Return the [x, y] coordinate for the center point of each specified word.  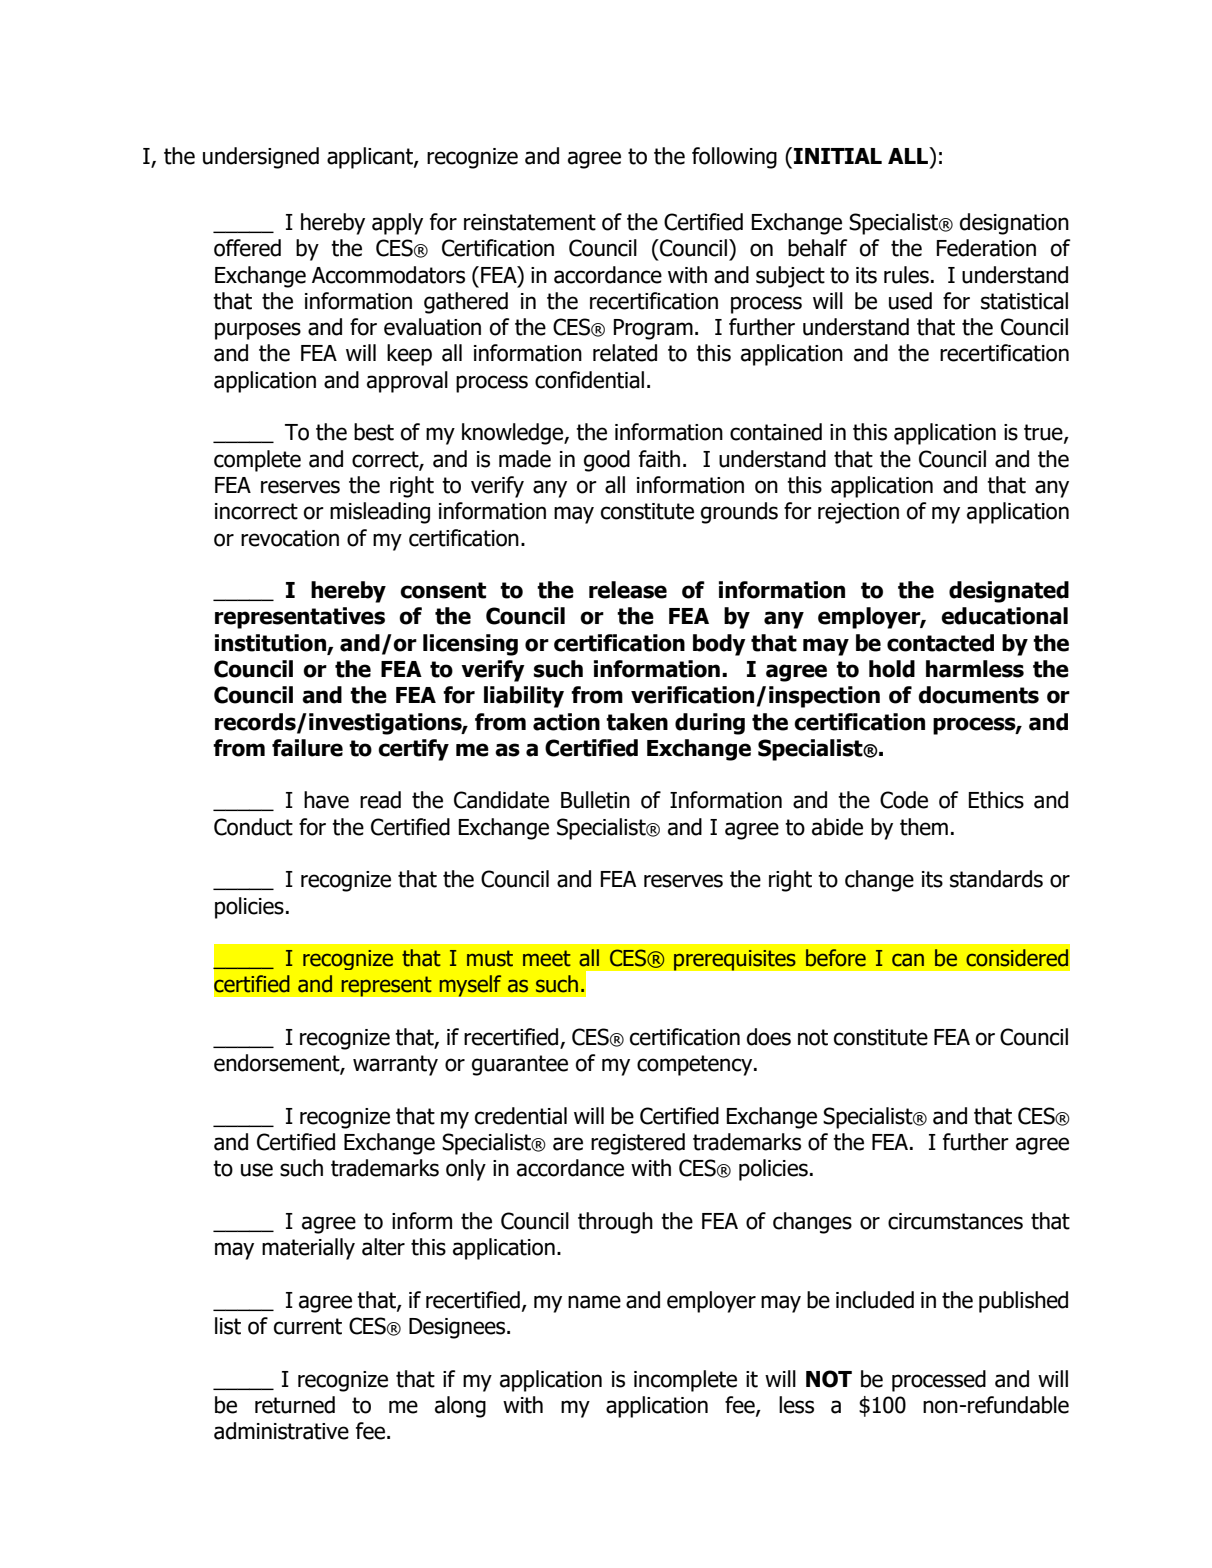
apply [397, 224]
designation [1014, 224]
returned [295, 1405]
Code [904, 800]
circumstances [955, 1221]
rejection [858, 513]
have [326, 800]
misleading [380, 513]
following [734, 158]
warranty [395, 1065]
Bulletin [595, 800]
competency [696, 1065]
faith [659, 459]
